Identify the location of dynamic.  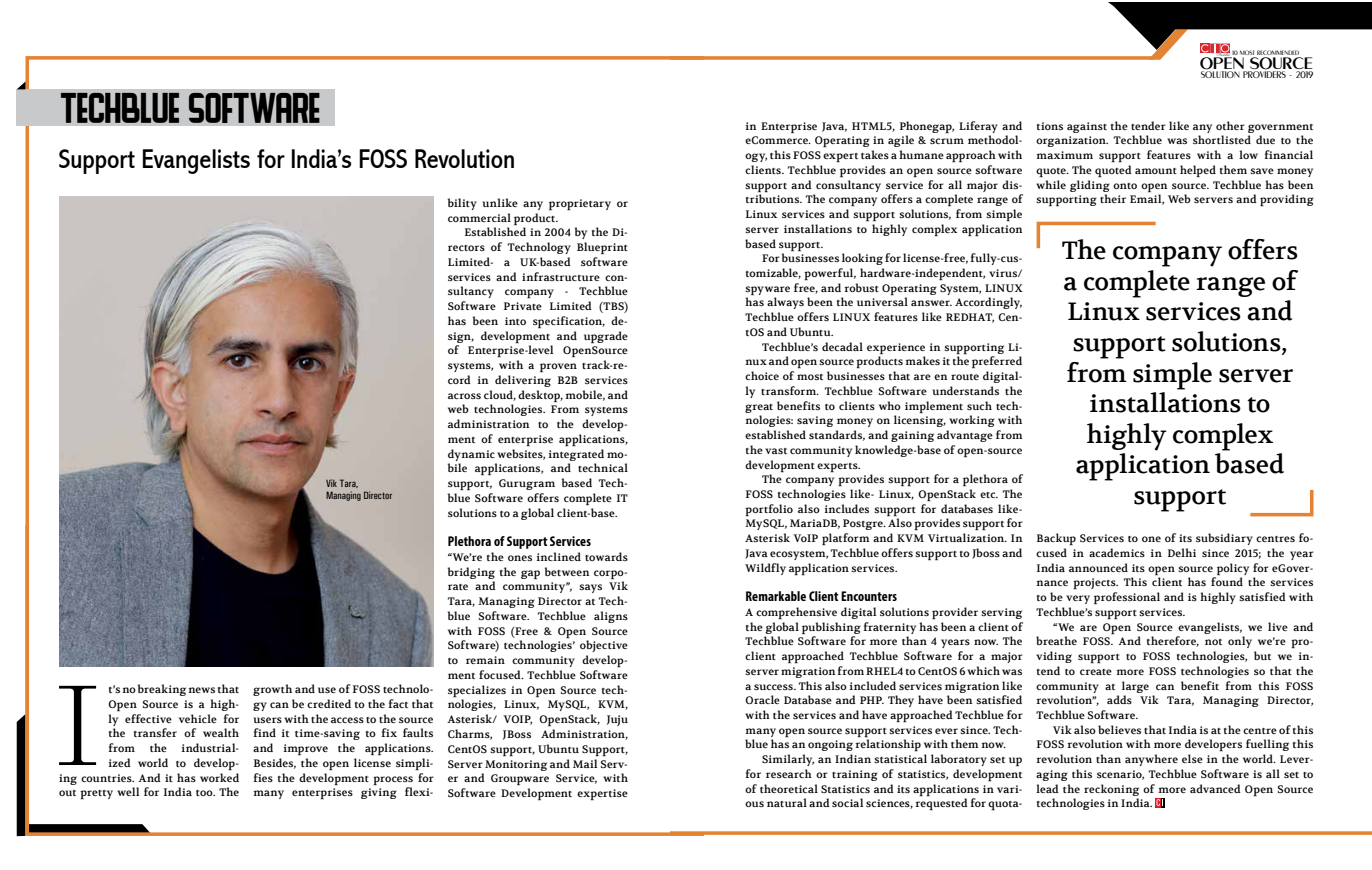
(471, 455).
